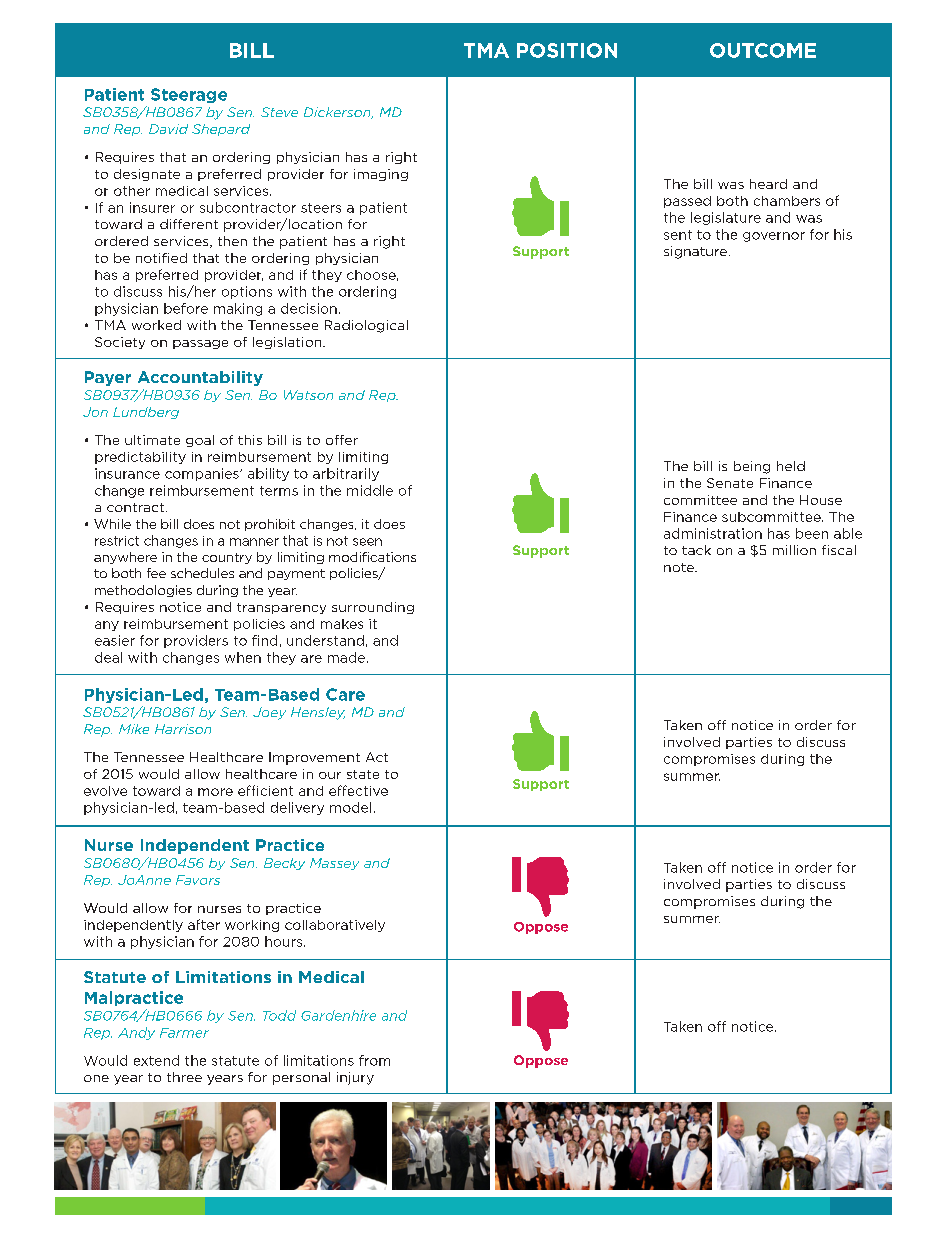 The width and height of the image is (952, 1233). Describe the element at coordinates (189, 95) in the image. I see `Steerage` at that location.
